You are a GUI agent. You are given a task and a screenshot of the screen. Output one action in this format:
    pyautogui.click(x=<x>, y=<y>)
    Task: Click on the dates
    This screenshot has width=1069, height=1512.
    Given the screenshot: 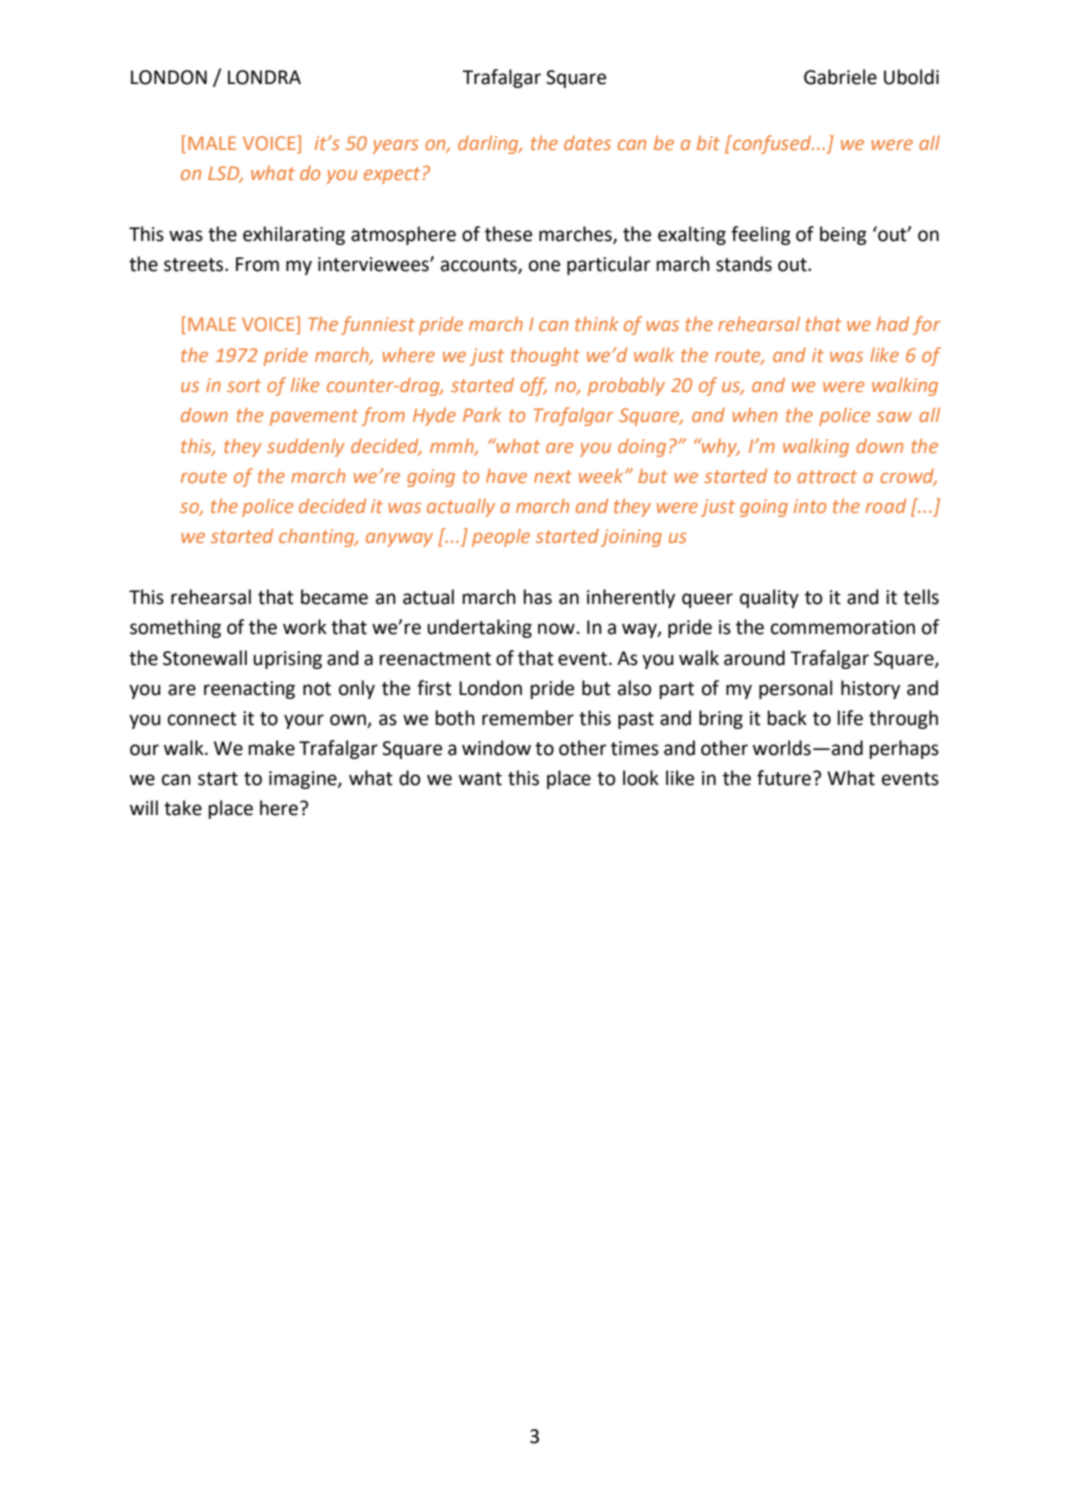 What is the action you would take?
    pyautogui.click(x=587, y=142)
